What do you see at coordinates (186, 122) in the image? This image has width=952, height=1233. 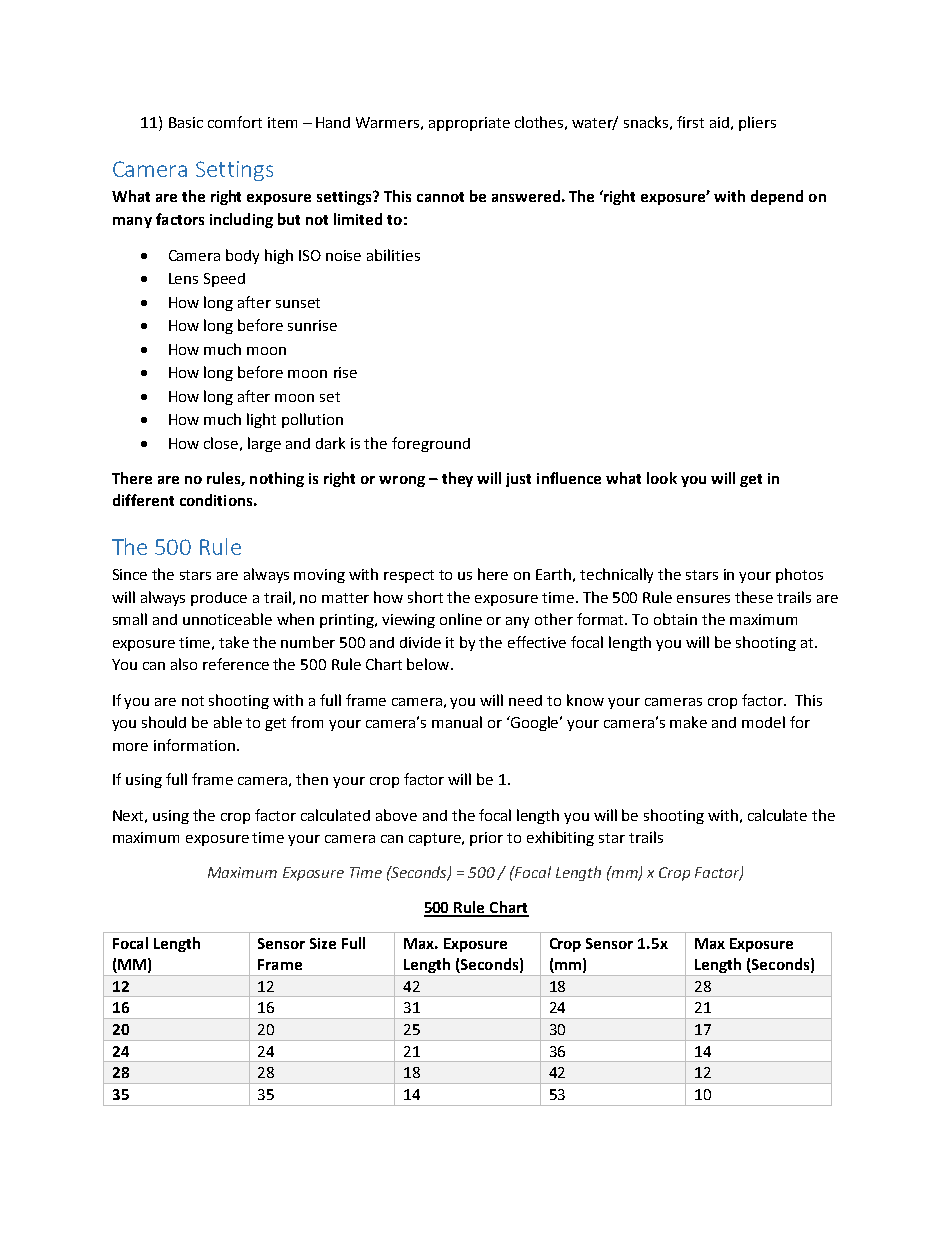 I see `Basic` at bounding box center [186, 122].
